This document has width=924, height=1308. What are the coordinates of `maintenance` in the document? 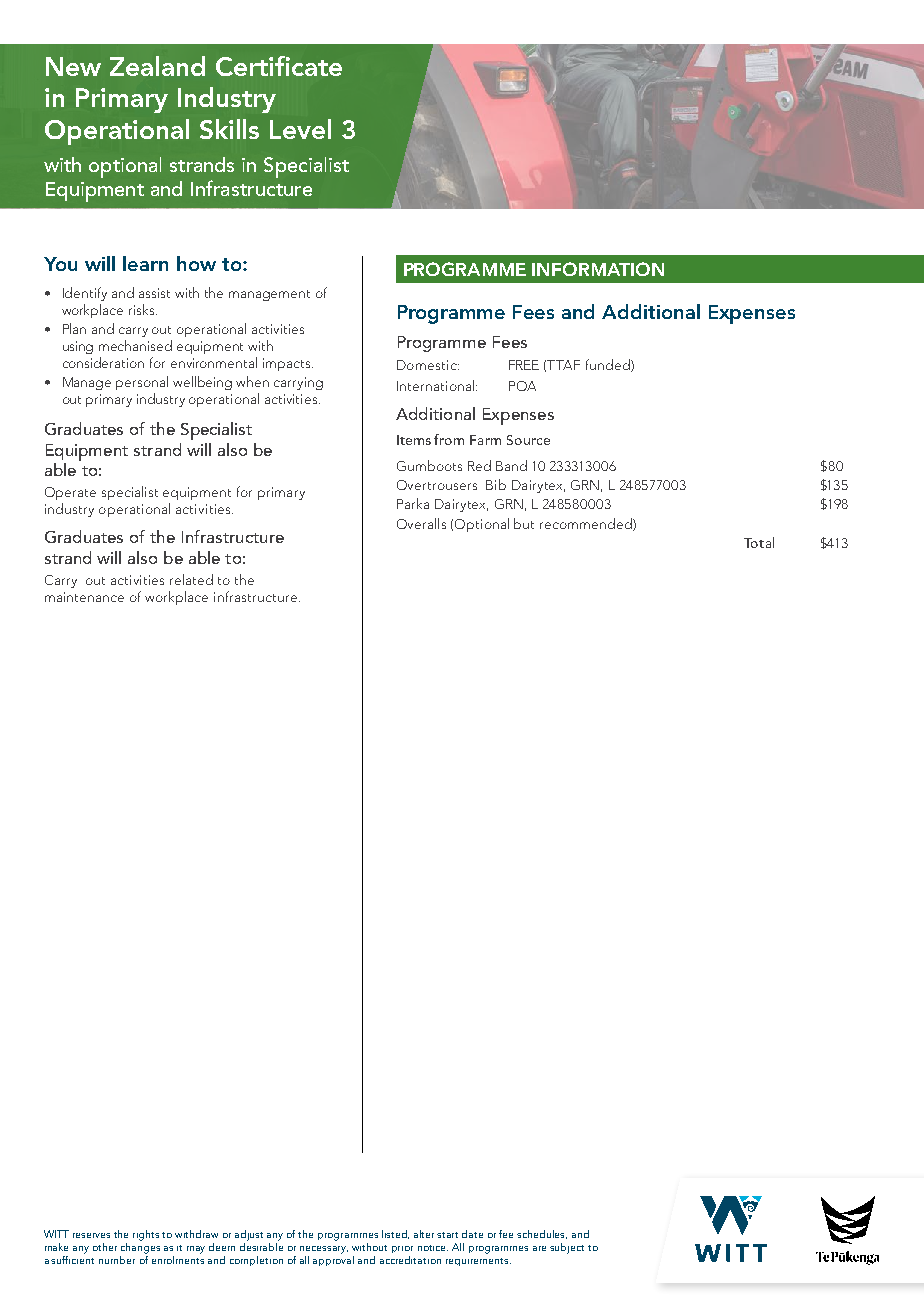 It's located at (84, 597).
